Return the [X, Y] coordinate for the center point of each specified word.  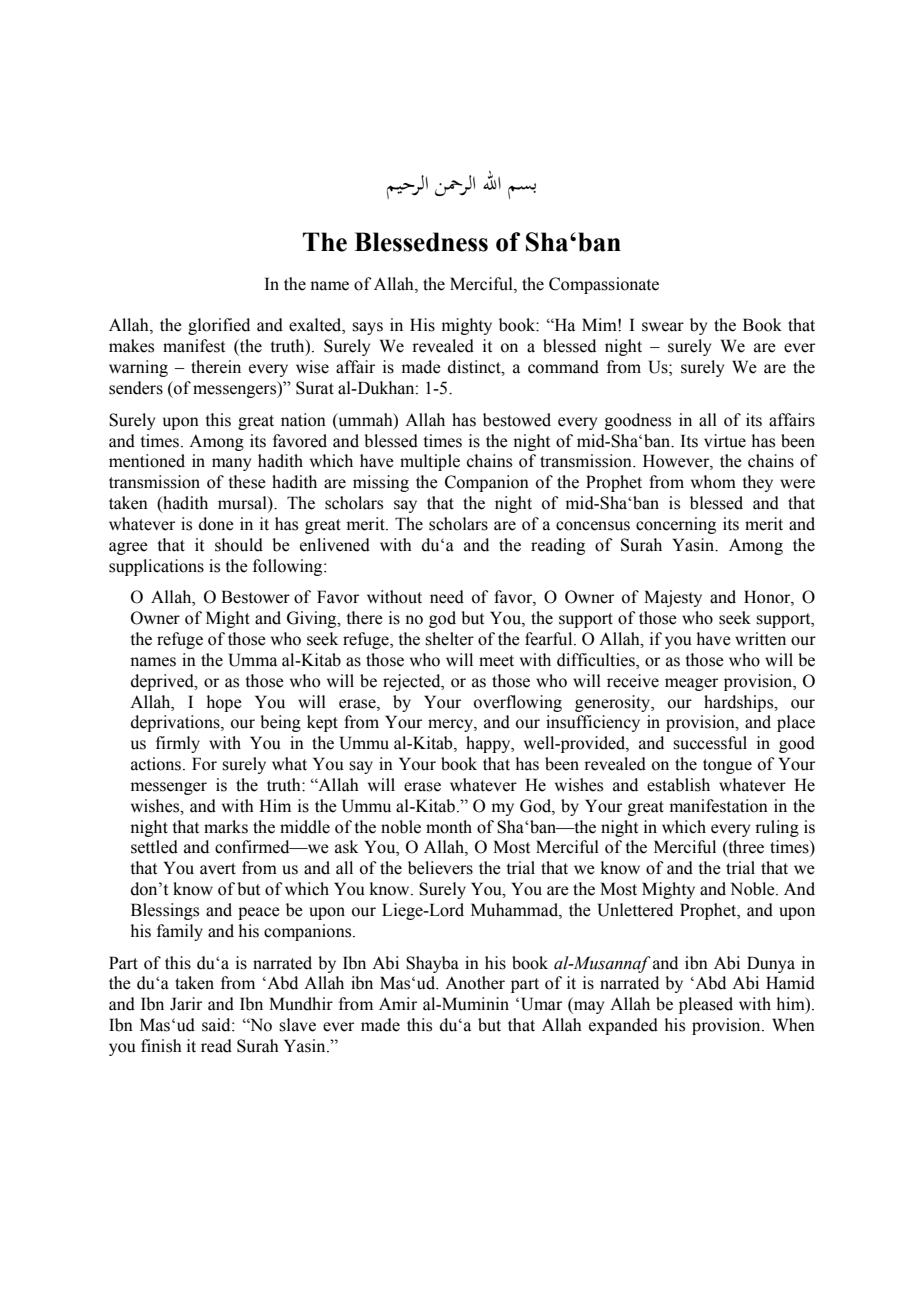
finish [161, 1046]
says [367, 328]
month [449, 827]
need [447, 597]
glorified [219, 326]
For [204, 764]
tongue [727, 766]
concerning [676, 525]
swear [663, 327]
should [239, 545]
